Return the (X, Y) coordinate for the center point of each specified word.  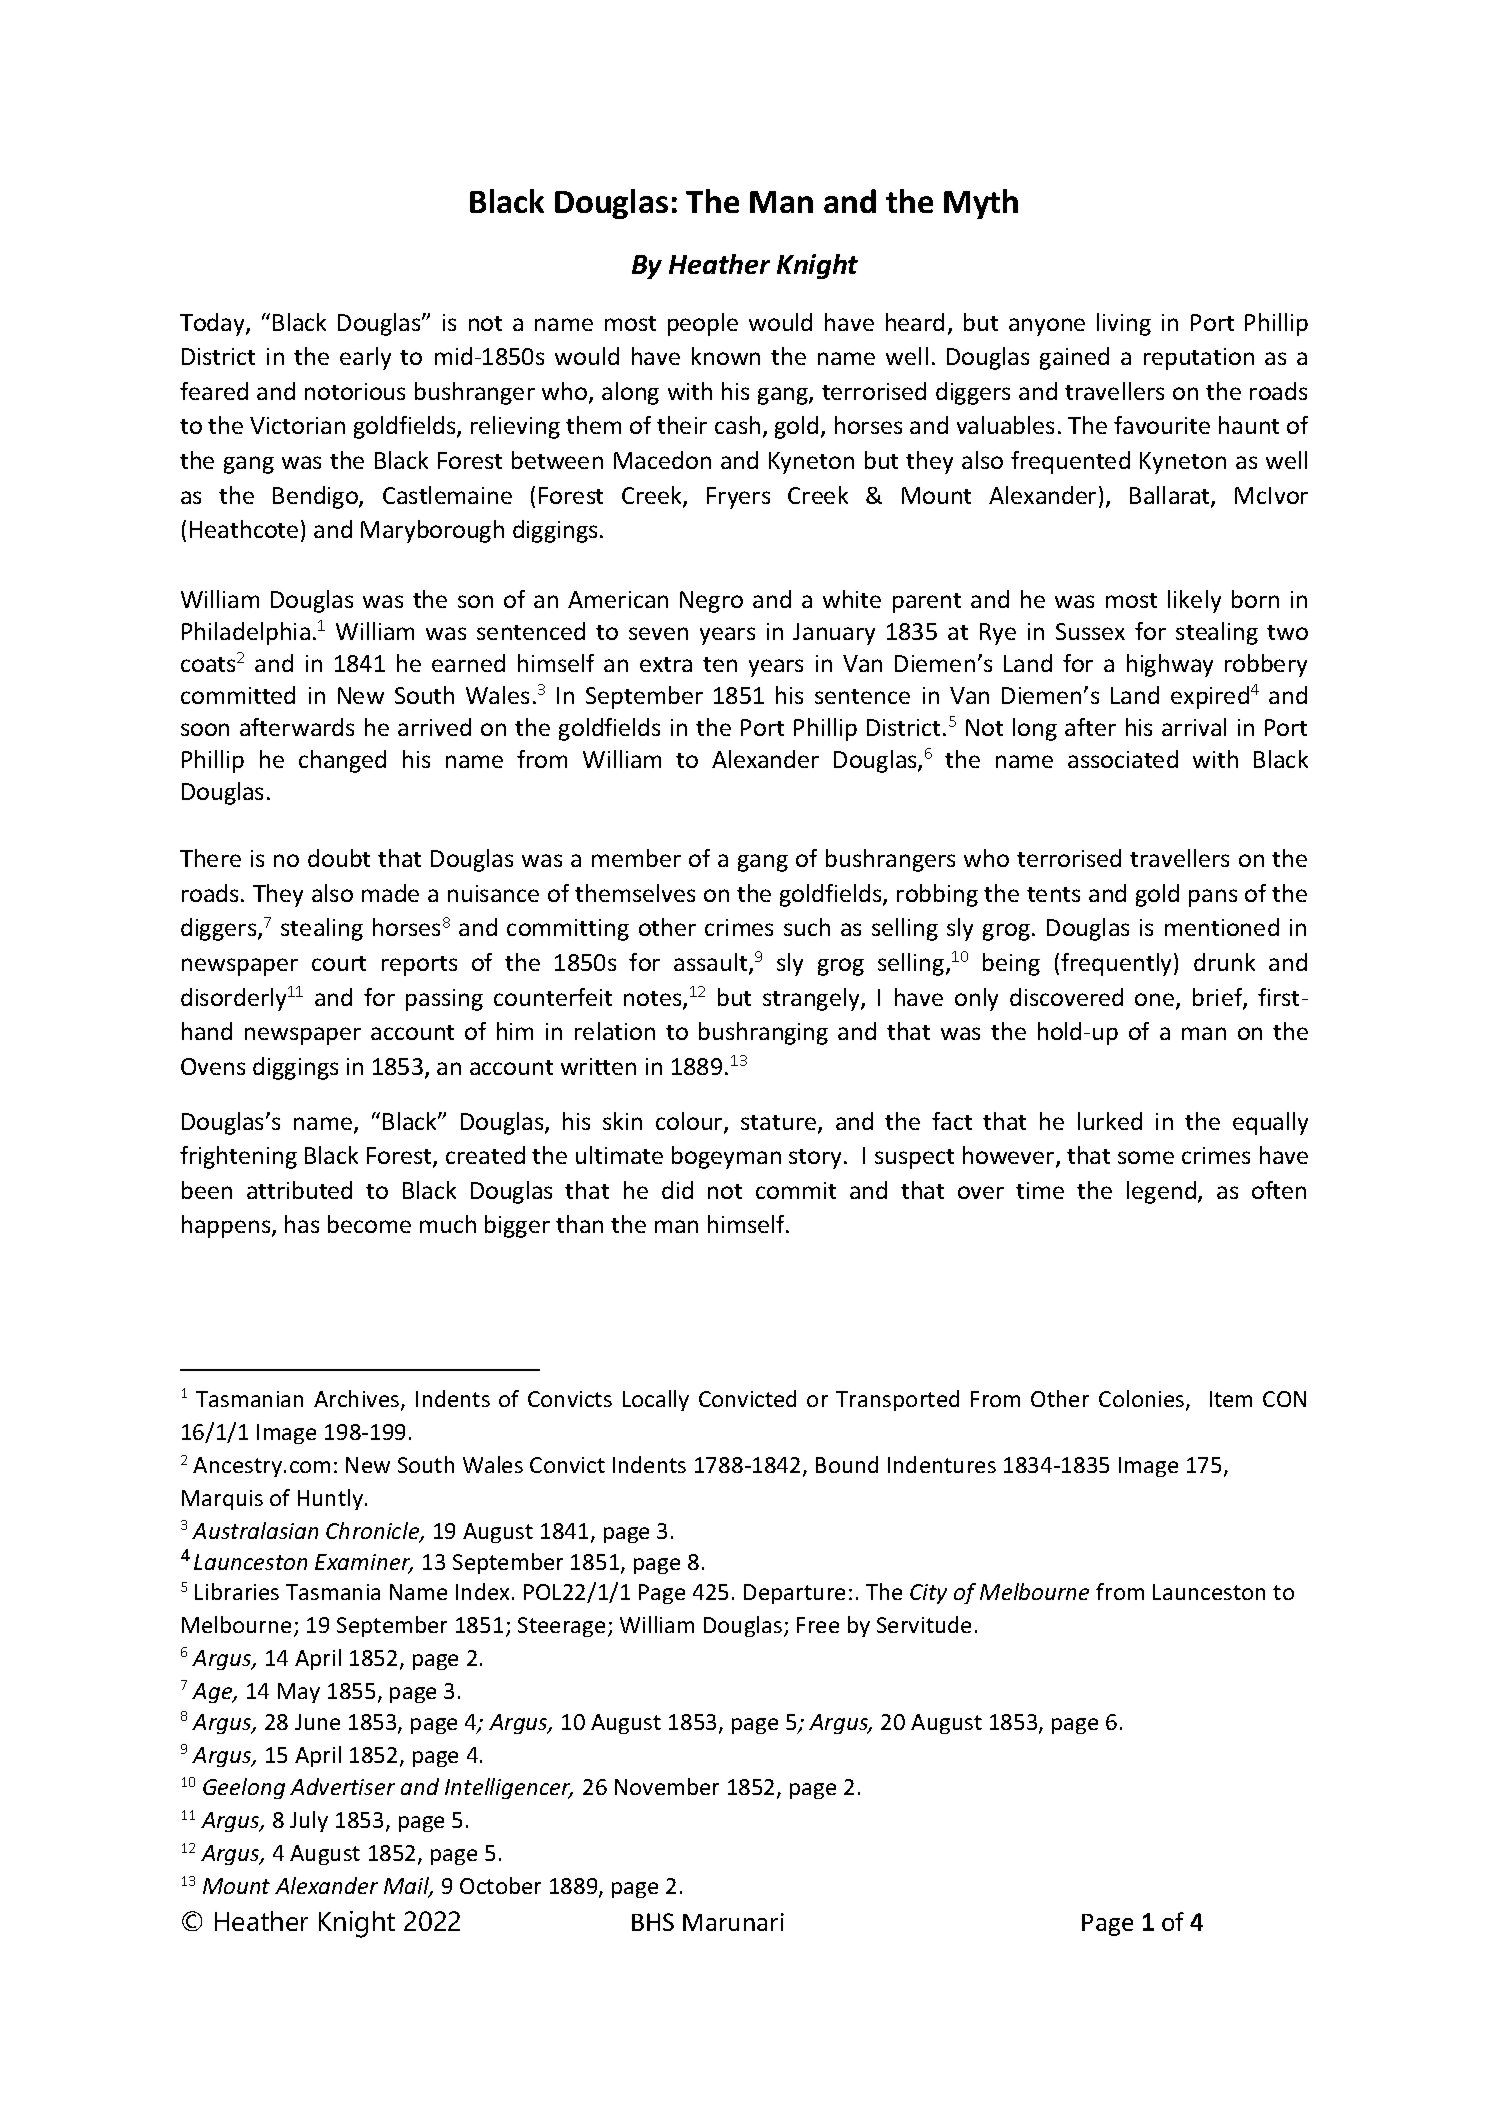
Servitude (924, 1624)
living (1124, 324)
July (309, 1821)
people (703, 324)
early (365, 358)
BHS (653, 1922)
